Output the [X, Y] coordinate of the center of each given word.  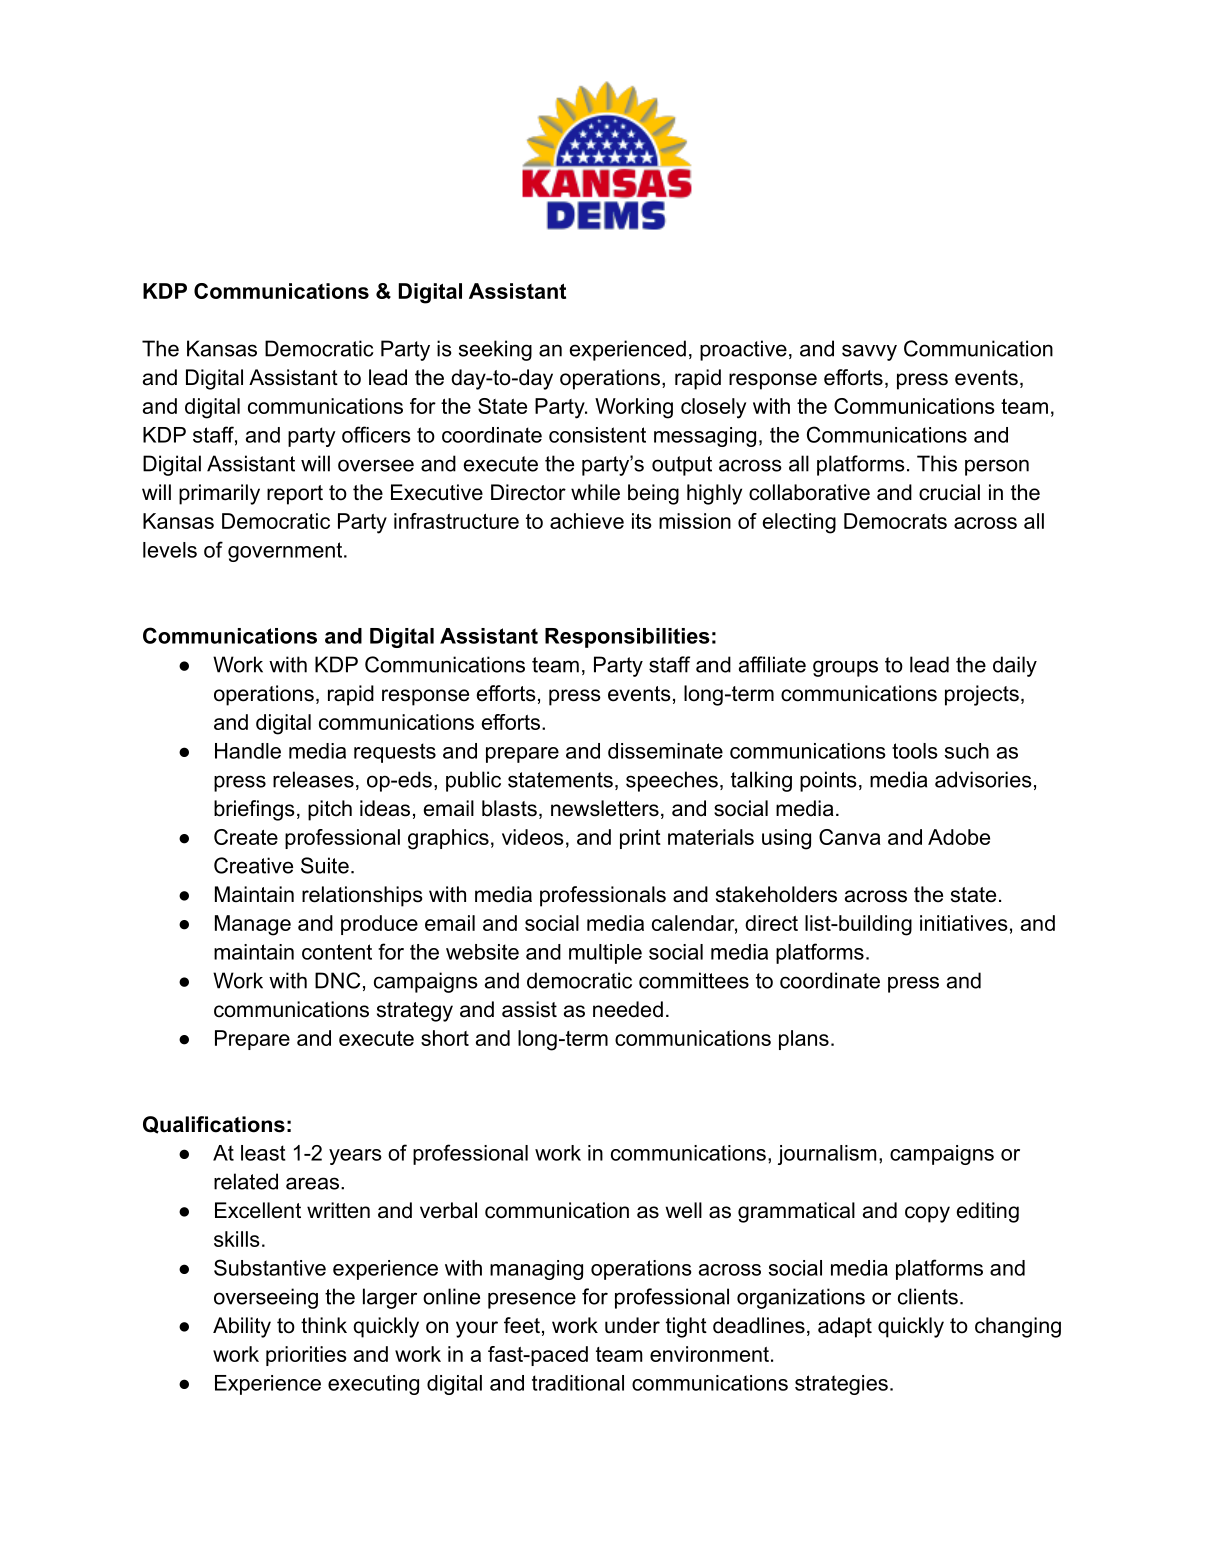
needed [628, 1009]
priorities [306, 1356]
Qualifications [214, 1125]
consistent [597, 435]
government [286, 552]
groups [845, 668]
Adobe [959, 837]
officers [376, 434]
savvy [869, 352]
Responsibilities [627, 638]
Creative [253, 865]
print [640, 839]
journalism [827, 1155]
